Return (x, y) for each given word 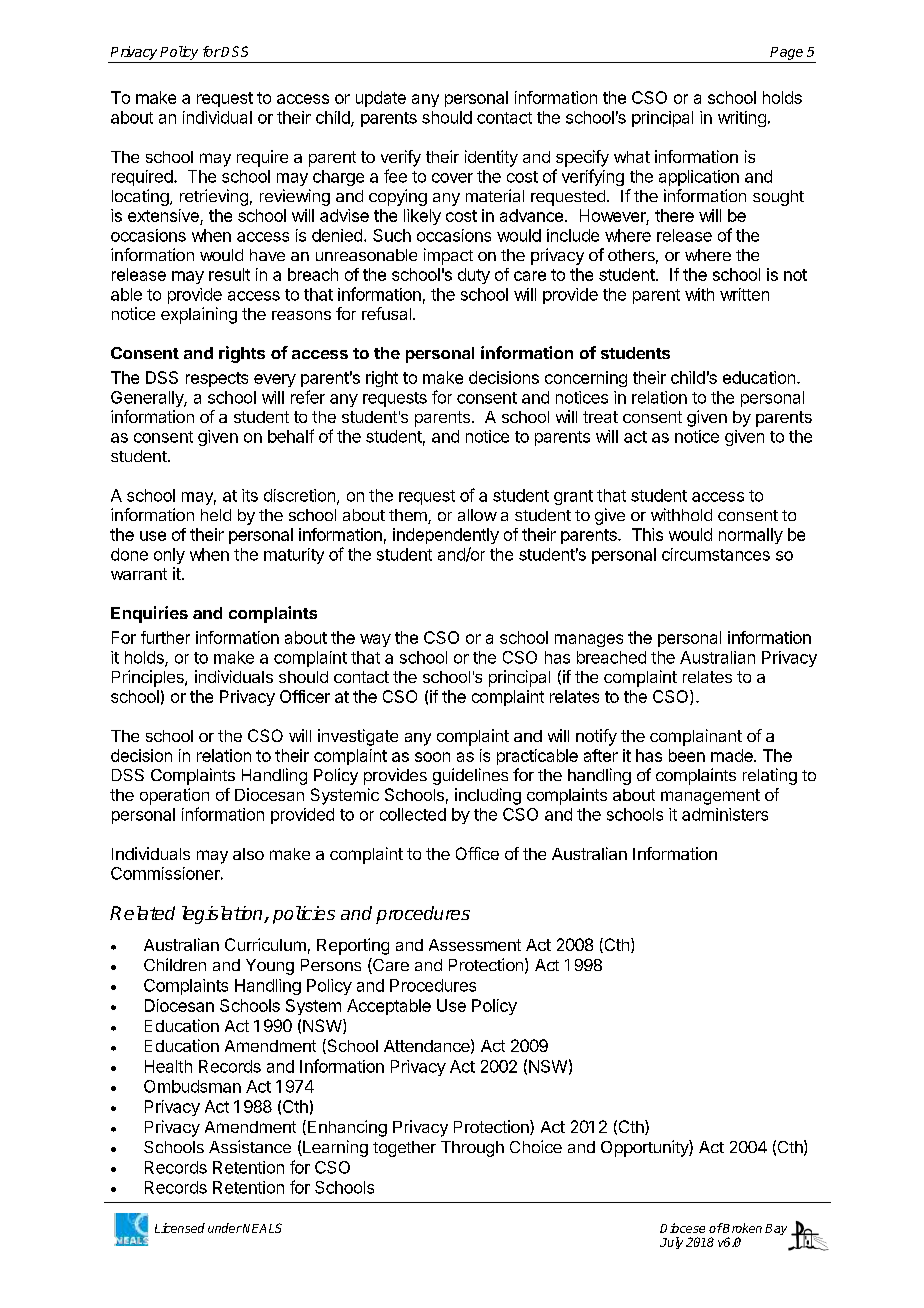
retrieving (214, 197)
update (381, 99)
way (375, 640)
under (225, 1228)
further (165, 637)
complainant (696, 737)
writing (742, 119)
